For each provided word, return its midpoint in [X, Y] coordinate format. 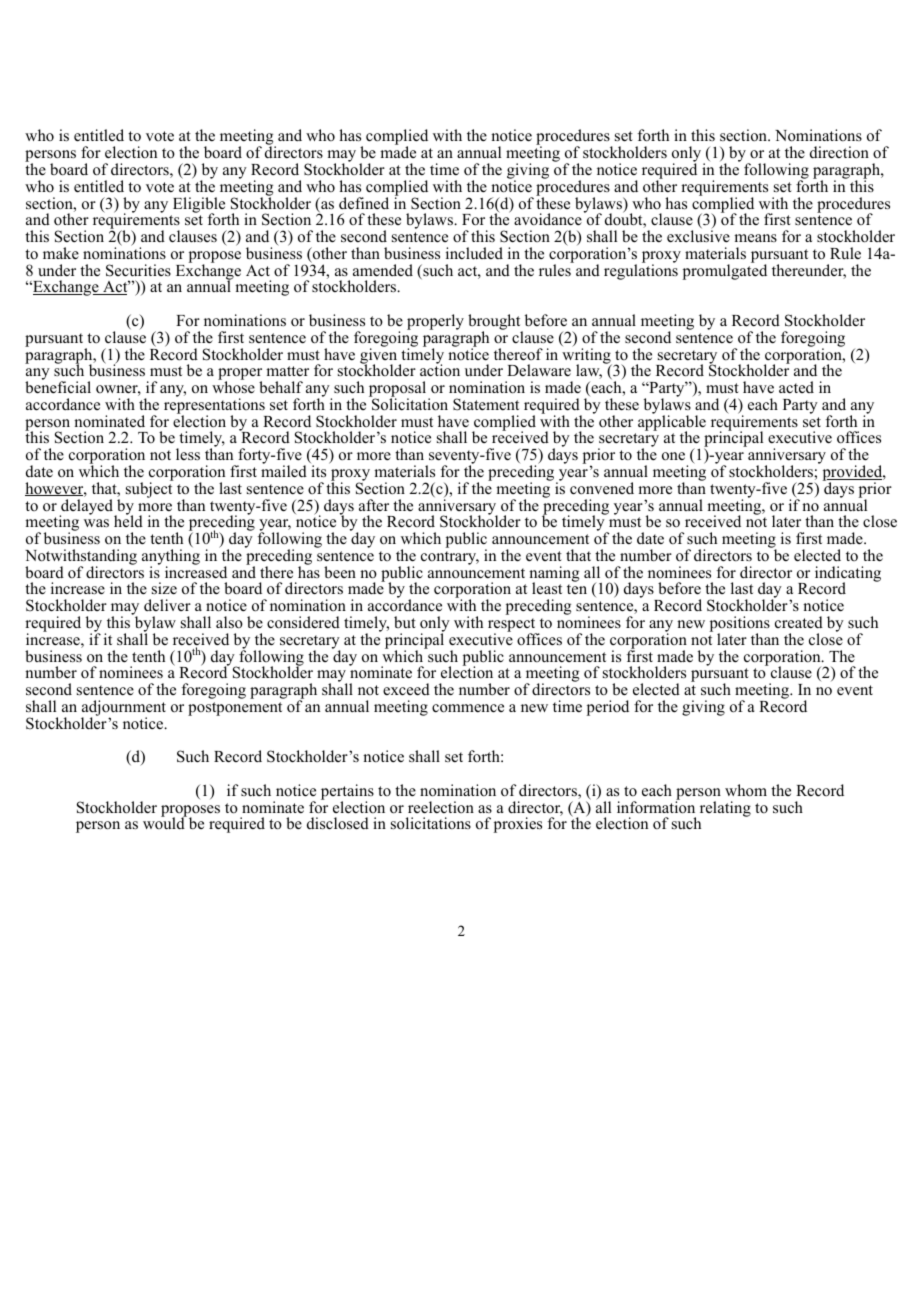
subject [150, 489]
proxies [518, 825]
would [165, 823]
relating [725, 809]
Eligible [199, 206]
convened [602, 488]
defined [364, 203]
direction [839, 152]
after [374, 505]
